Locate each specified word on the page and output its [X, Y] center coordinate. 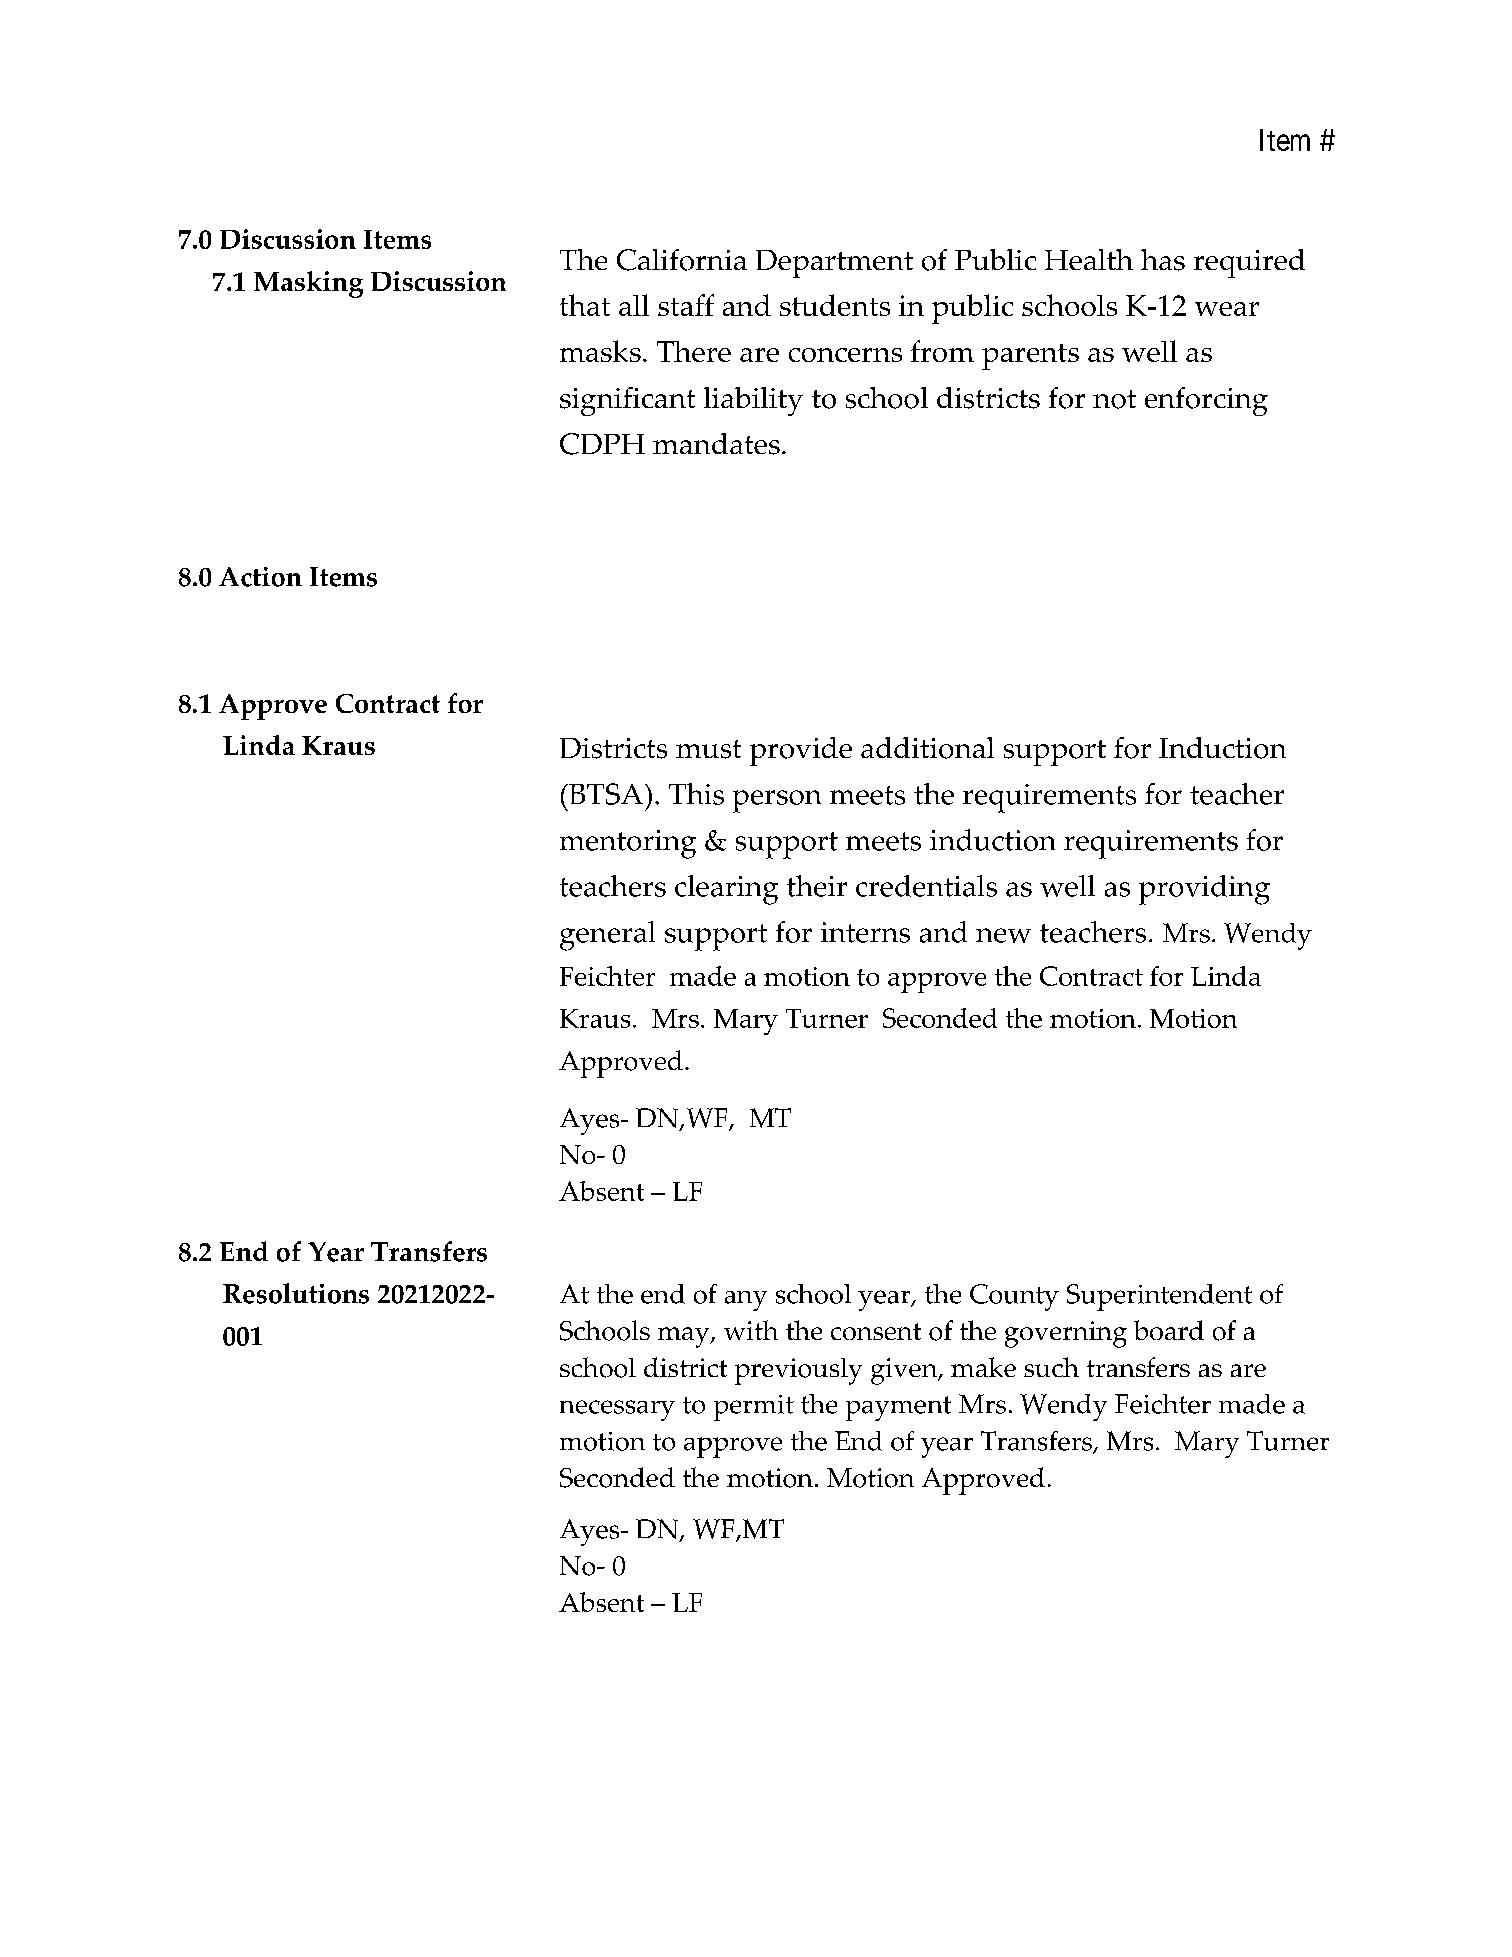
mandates [716, 444]
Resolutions [296, 1293]
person [777, 801]
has [1163, 260]
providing [1204, 890]
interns [865, 932]
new [1003, 935]
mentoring [628, 844]
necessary [617, 1410]
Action [260, 577]
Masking [308, 284]
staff [686, 305]
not [1114, 399]
